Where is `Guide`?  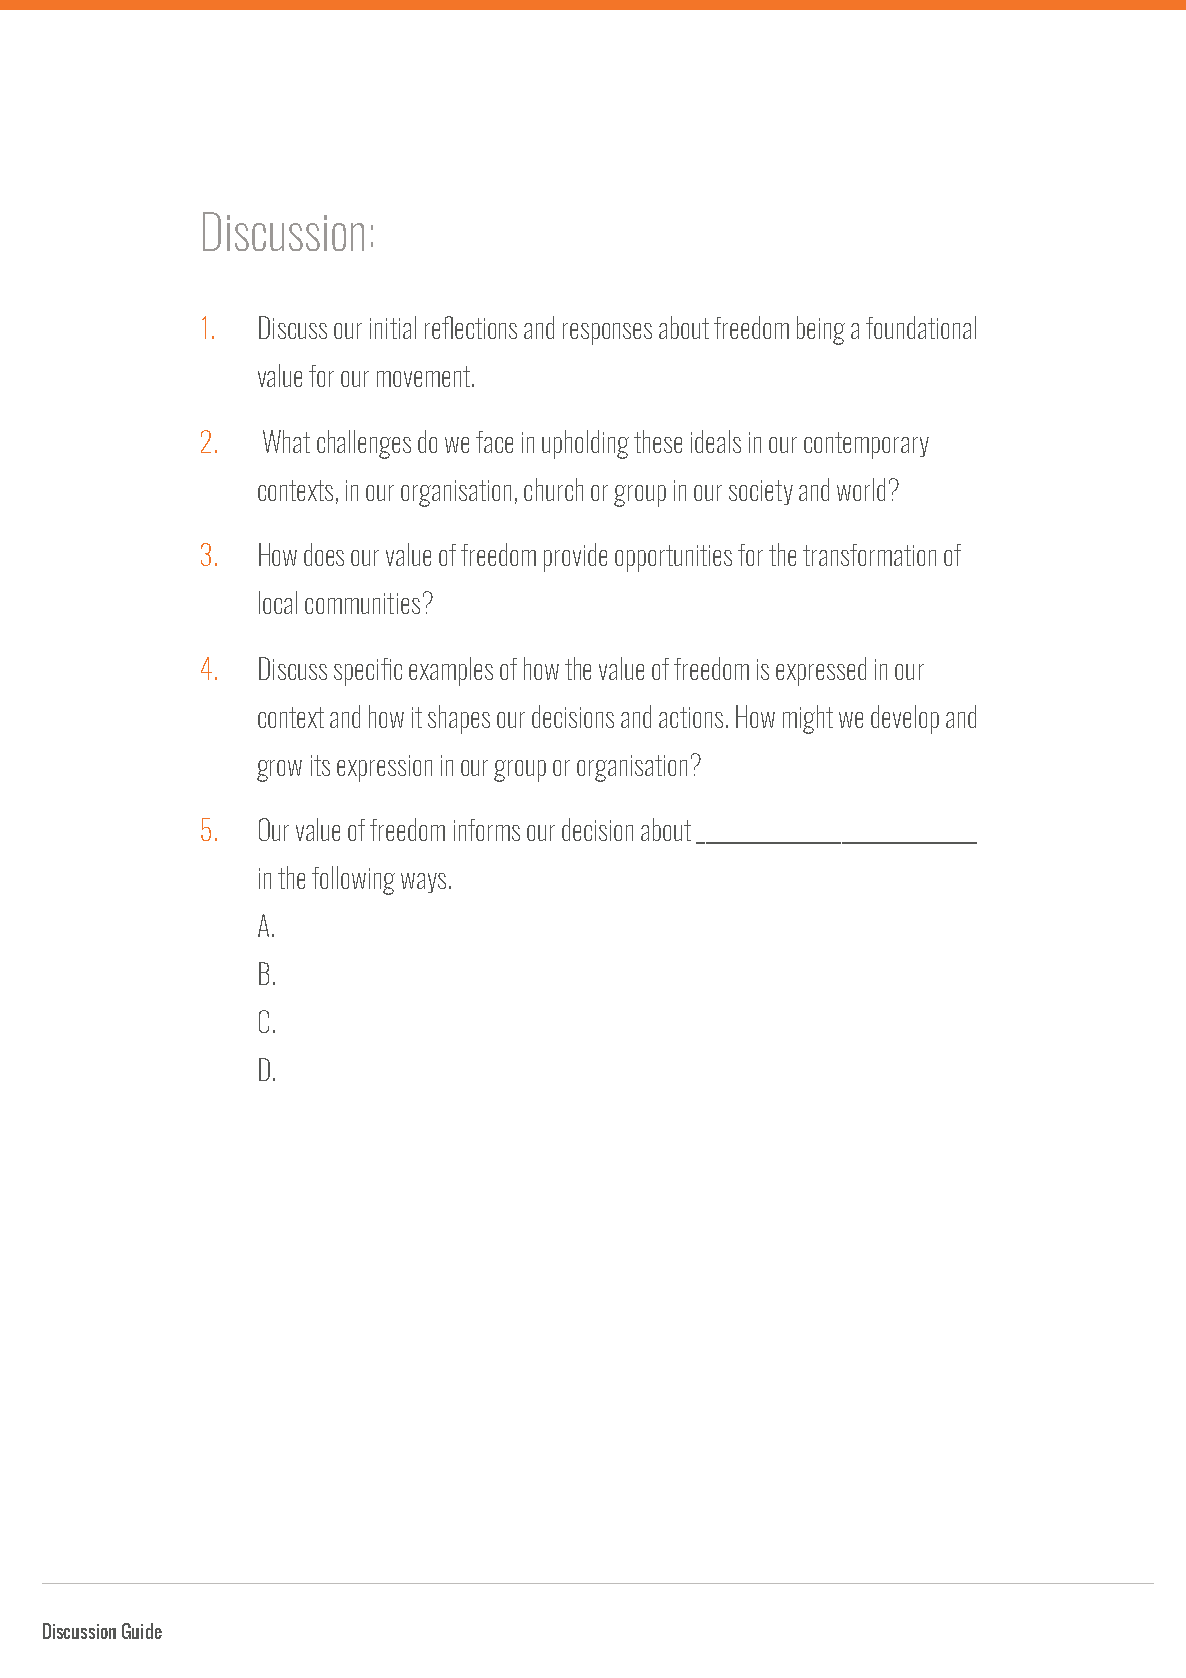
Guide is located at coordinates (142, 1631).
